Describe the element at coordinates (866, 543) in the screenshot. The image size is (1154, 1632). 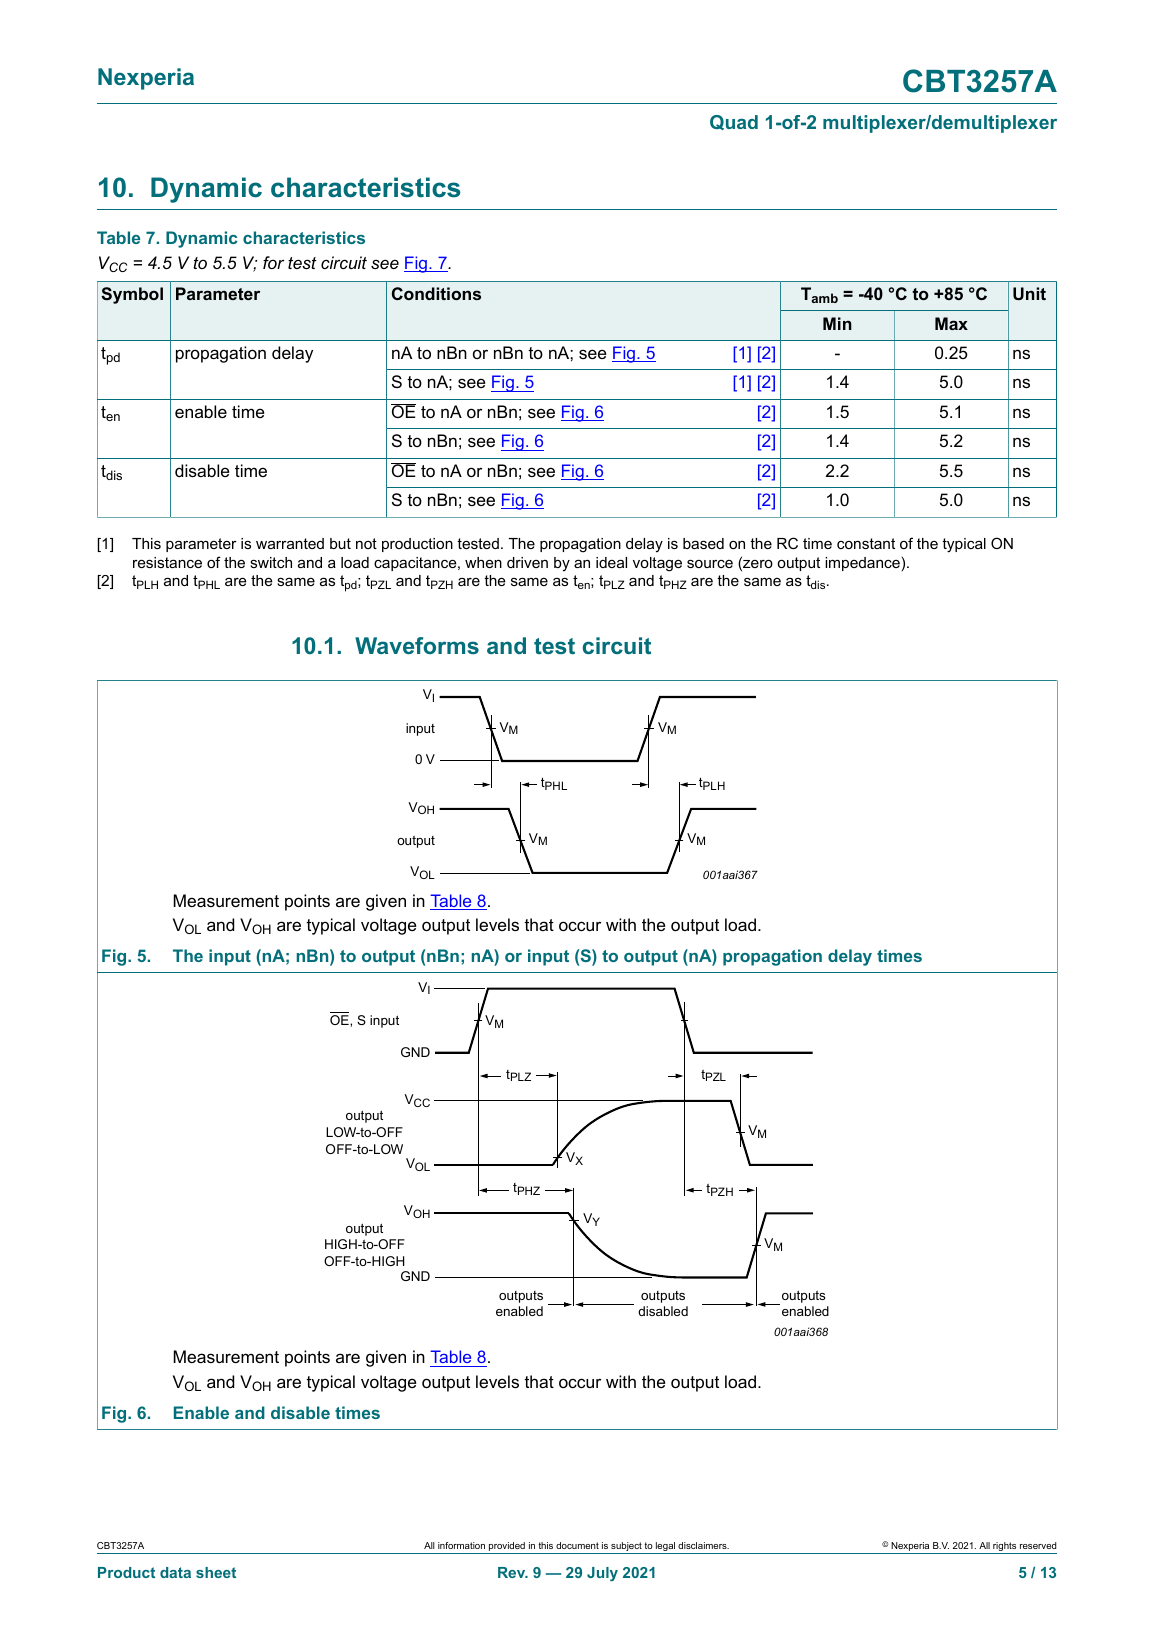
I see `constant` at that location.
